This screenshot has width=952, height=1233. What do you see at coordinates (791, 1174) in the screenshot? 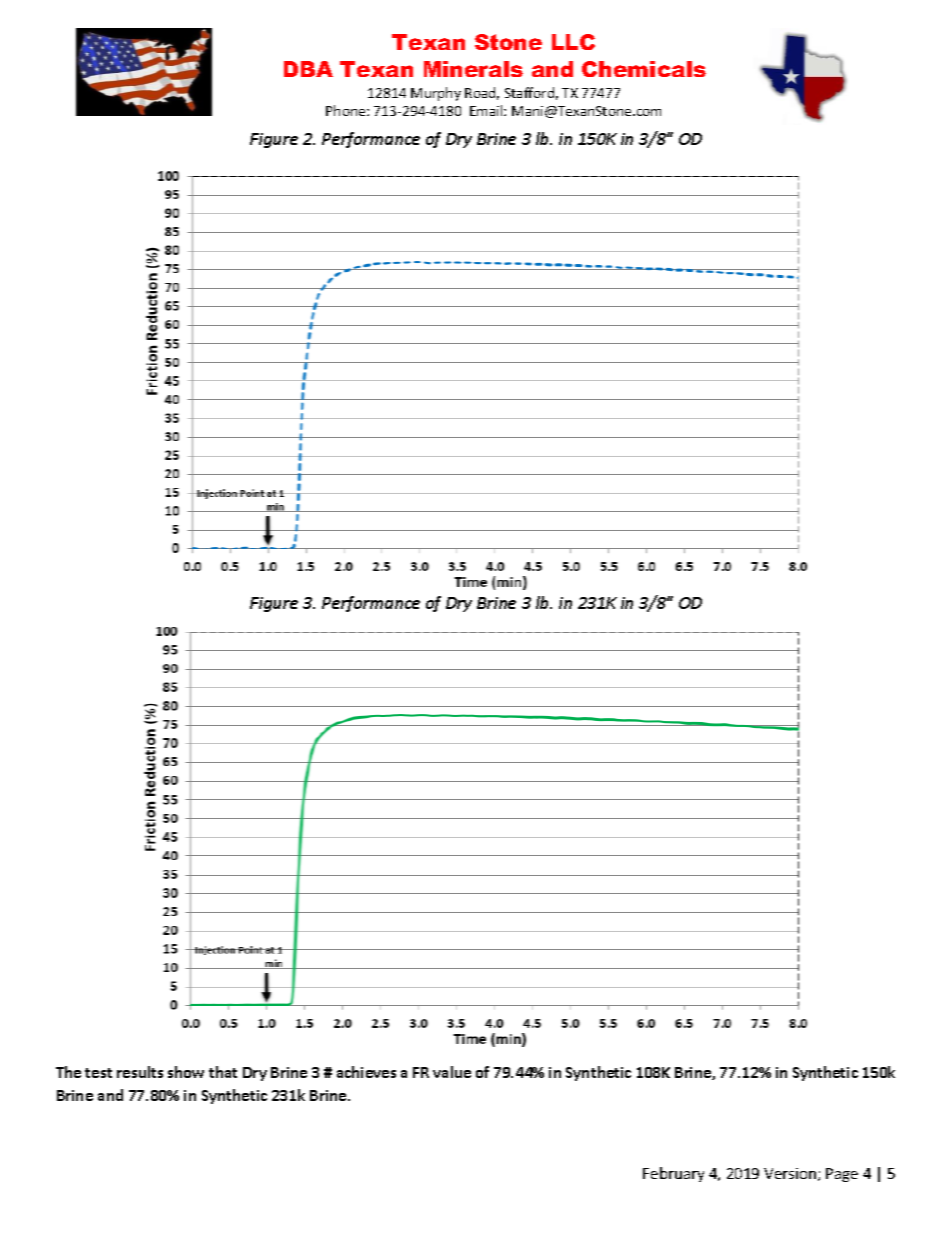
I see `Version` at bounding box center [791, 1174].
